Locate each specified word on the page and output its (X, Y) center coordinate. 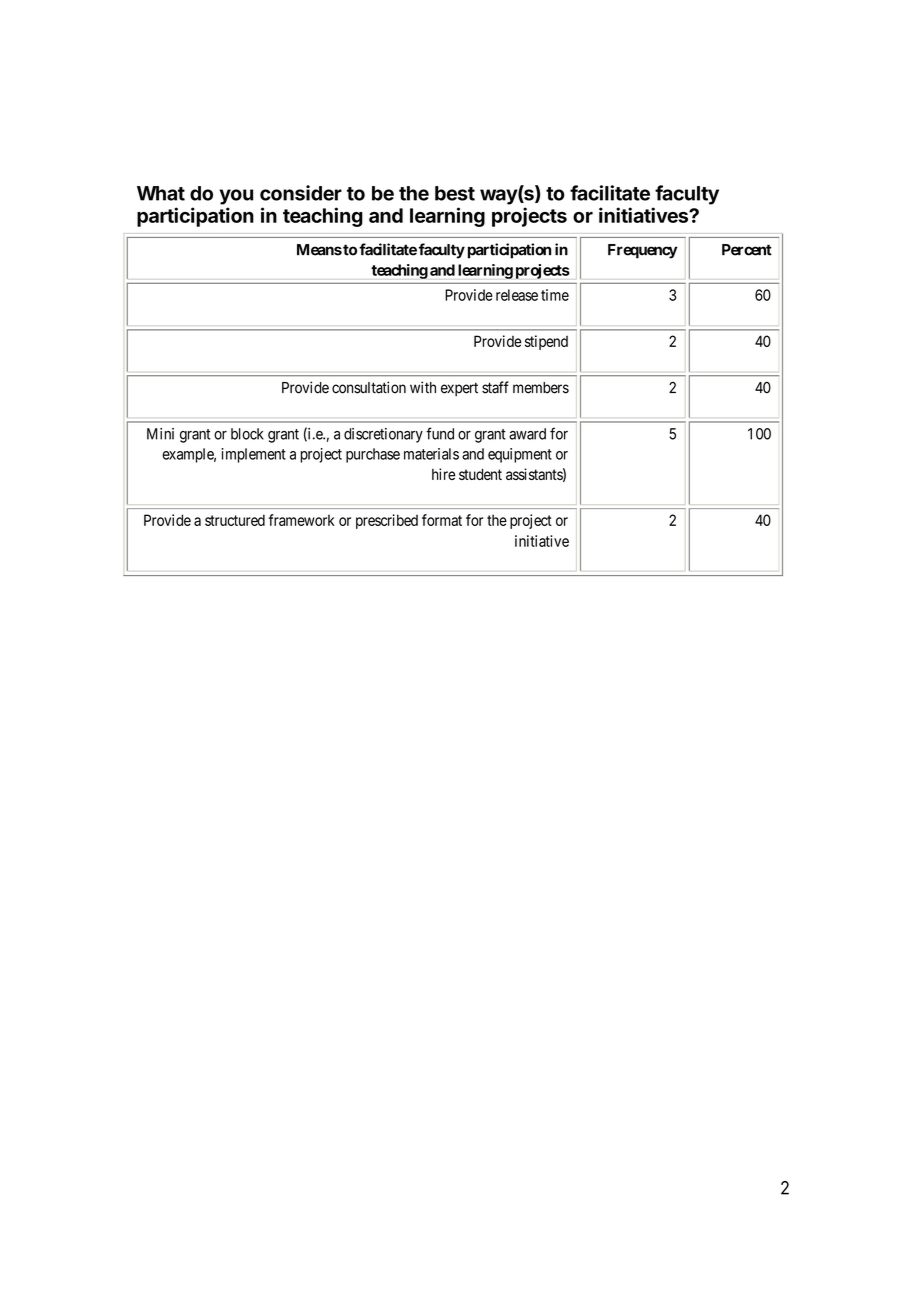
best (455, 193)
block (247, 434)
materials (431, 454)
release (517, 295)
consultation (369, 387)
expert (459, 389)
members (541, 388)
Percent (747, 250)
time (555, 295)
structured (235, 520)
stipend (546, 342)
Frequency (643, 251)
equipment (520, 455)
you (236, 197)
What (161, 193)
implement (253, 455)
